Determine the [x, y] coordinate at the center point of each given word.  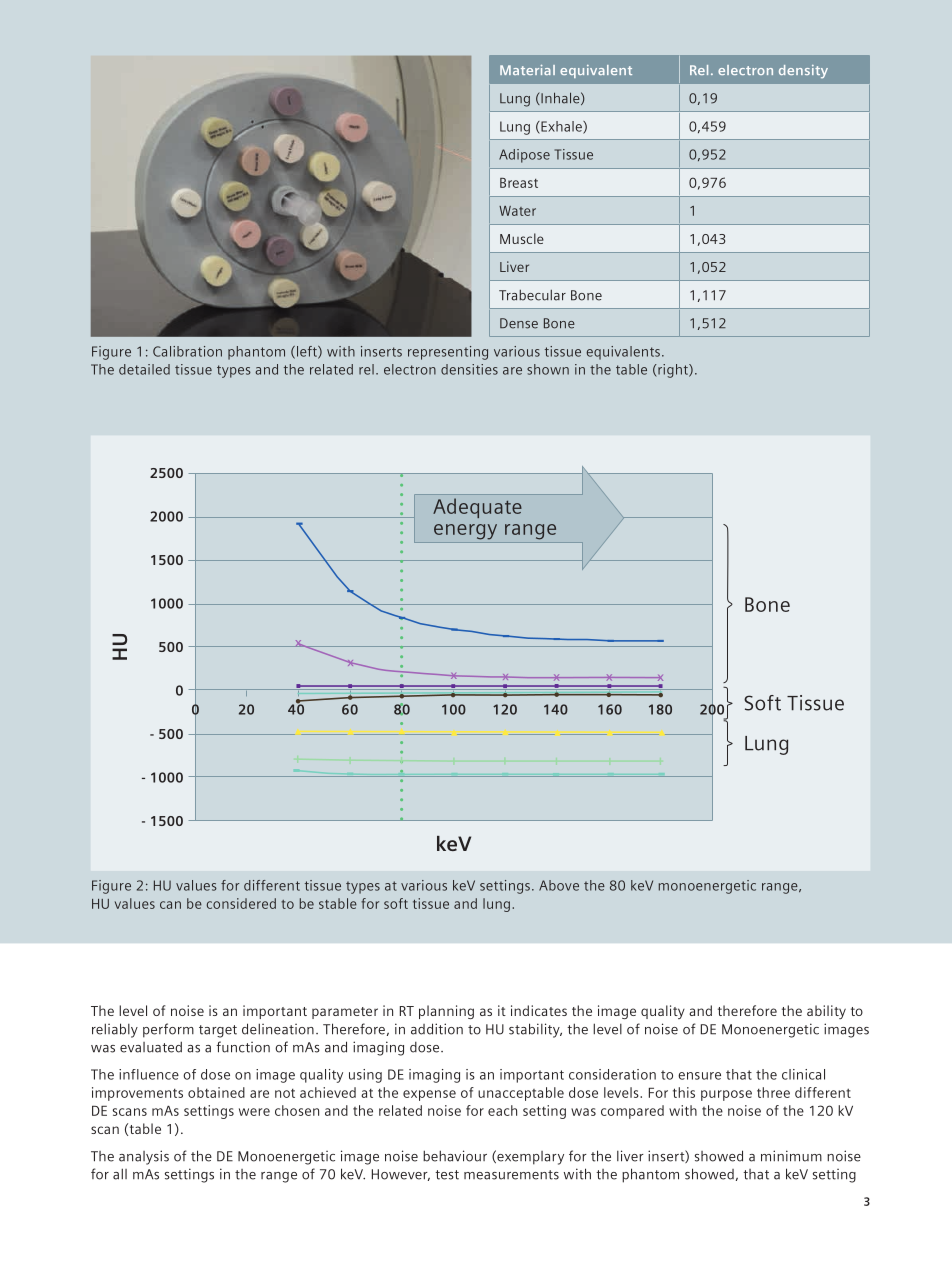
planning [446, 1012]
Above [559, 885]
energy [465, 532]
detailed [144, 369]
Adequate [477, 508]
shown [548, 369]
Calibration [187, 351]
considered [241, 903]
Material [527, 70]
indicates [539, 1010]
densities [469, 369]
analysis [144, 1157]
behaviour [455, 1156]
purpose [726, 1095]
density [803, 72]
